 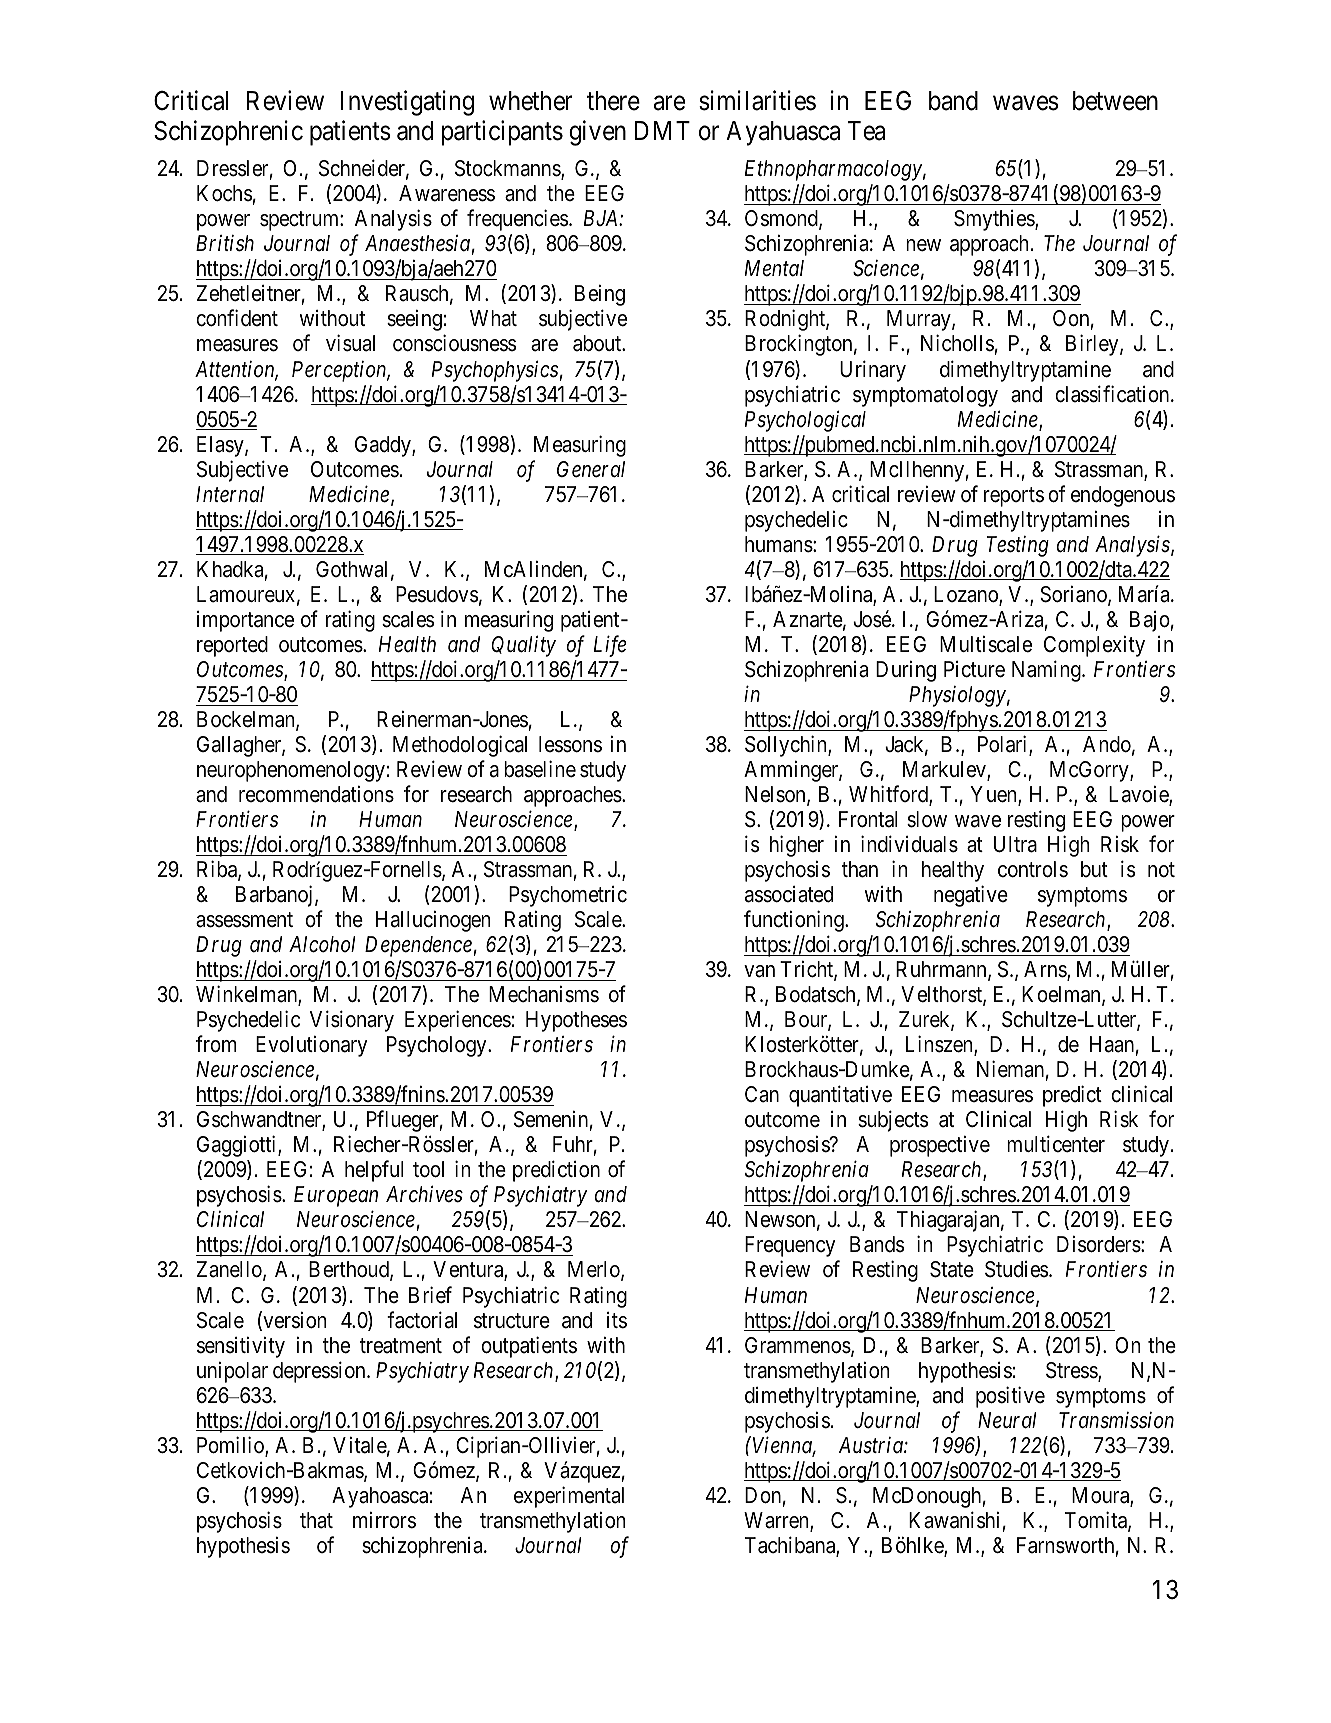 I want to click on that, so click(x=316, y=1520).
